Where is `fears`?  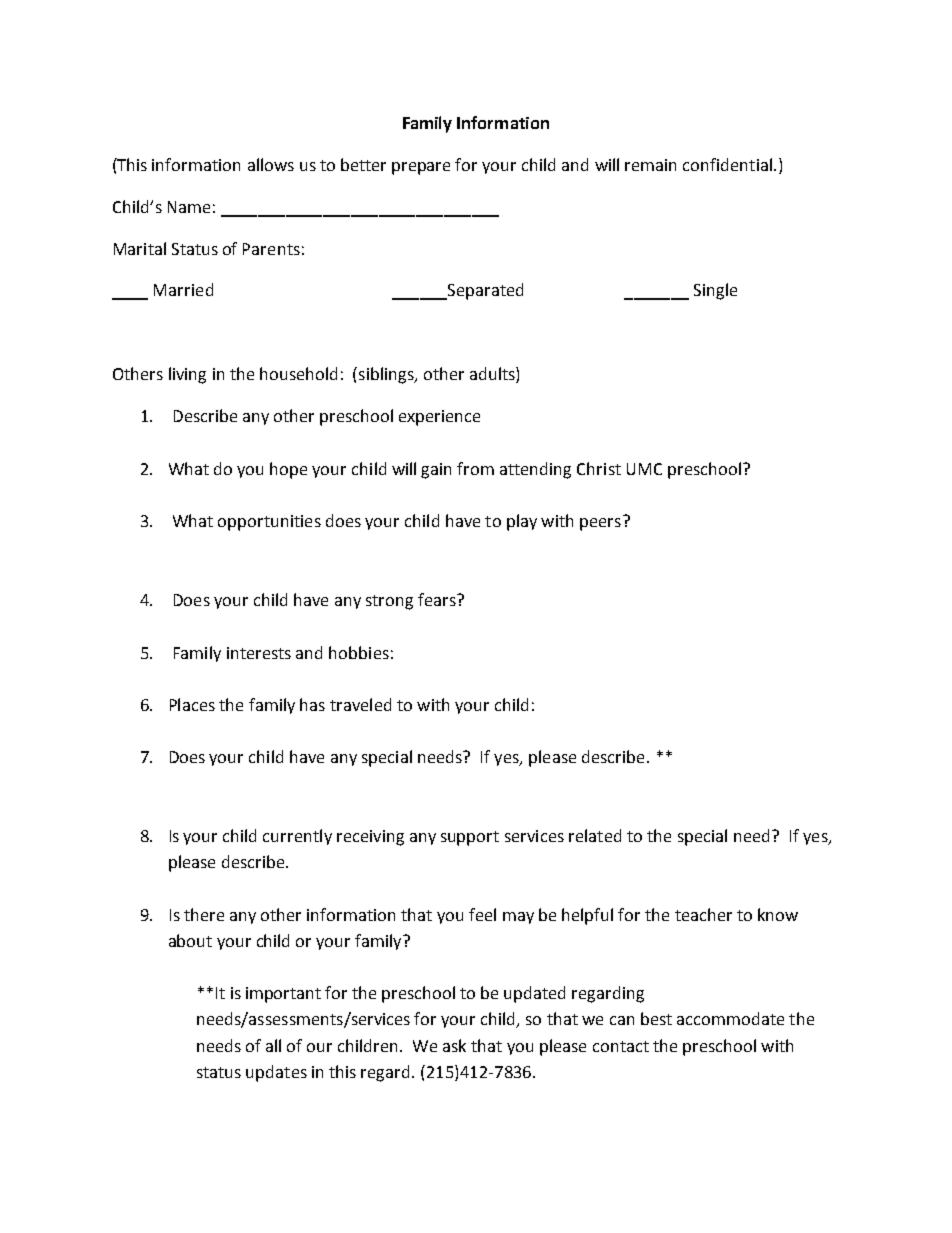
fears is located at coordinates (438, 599).
